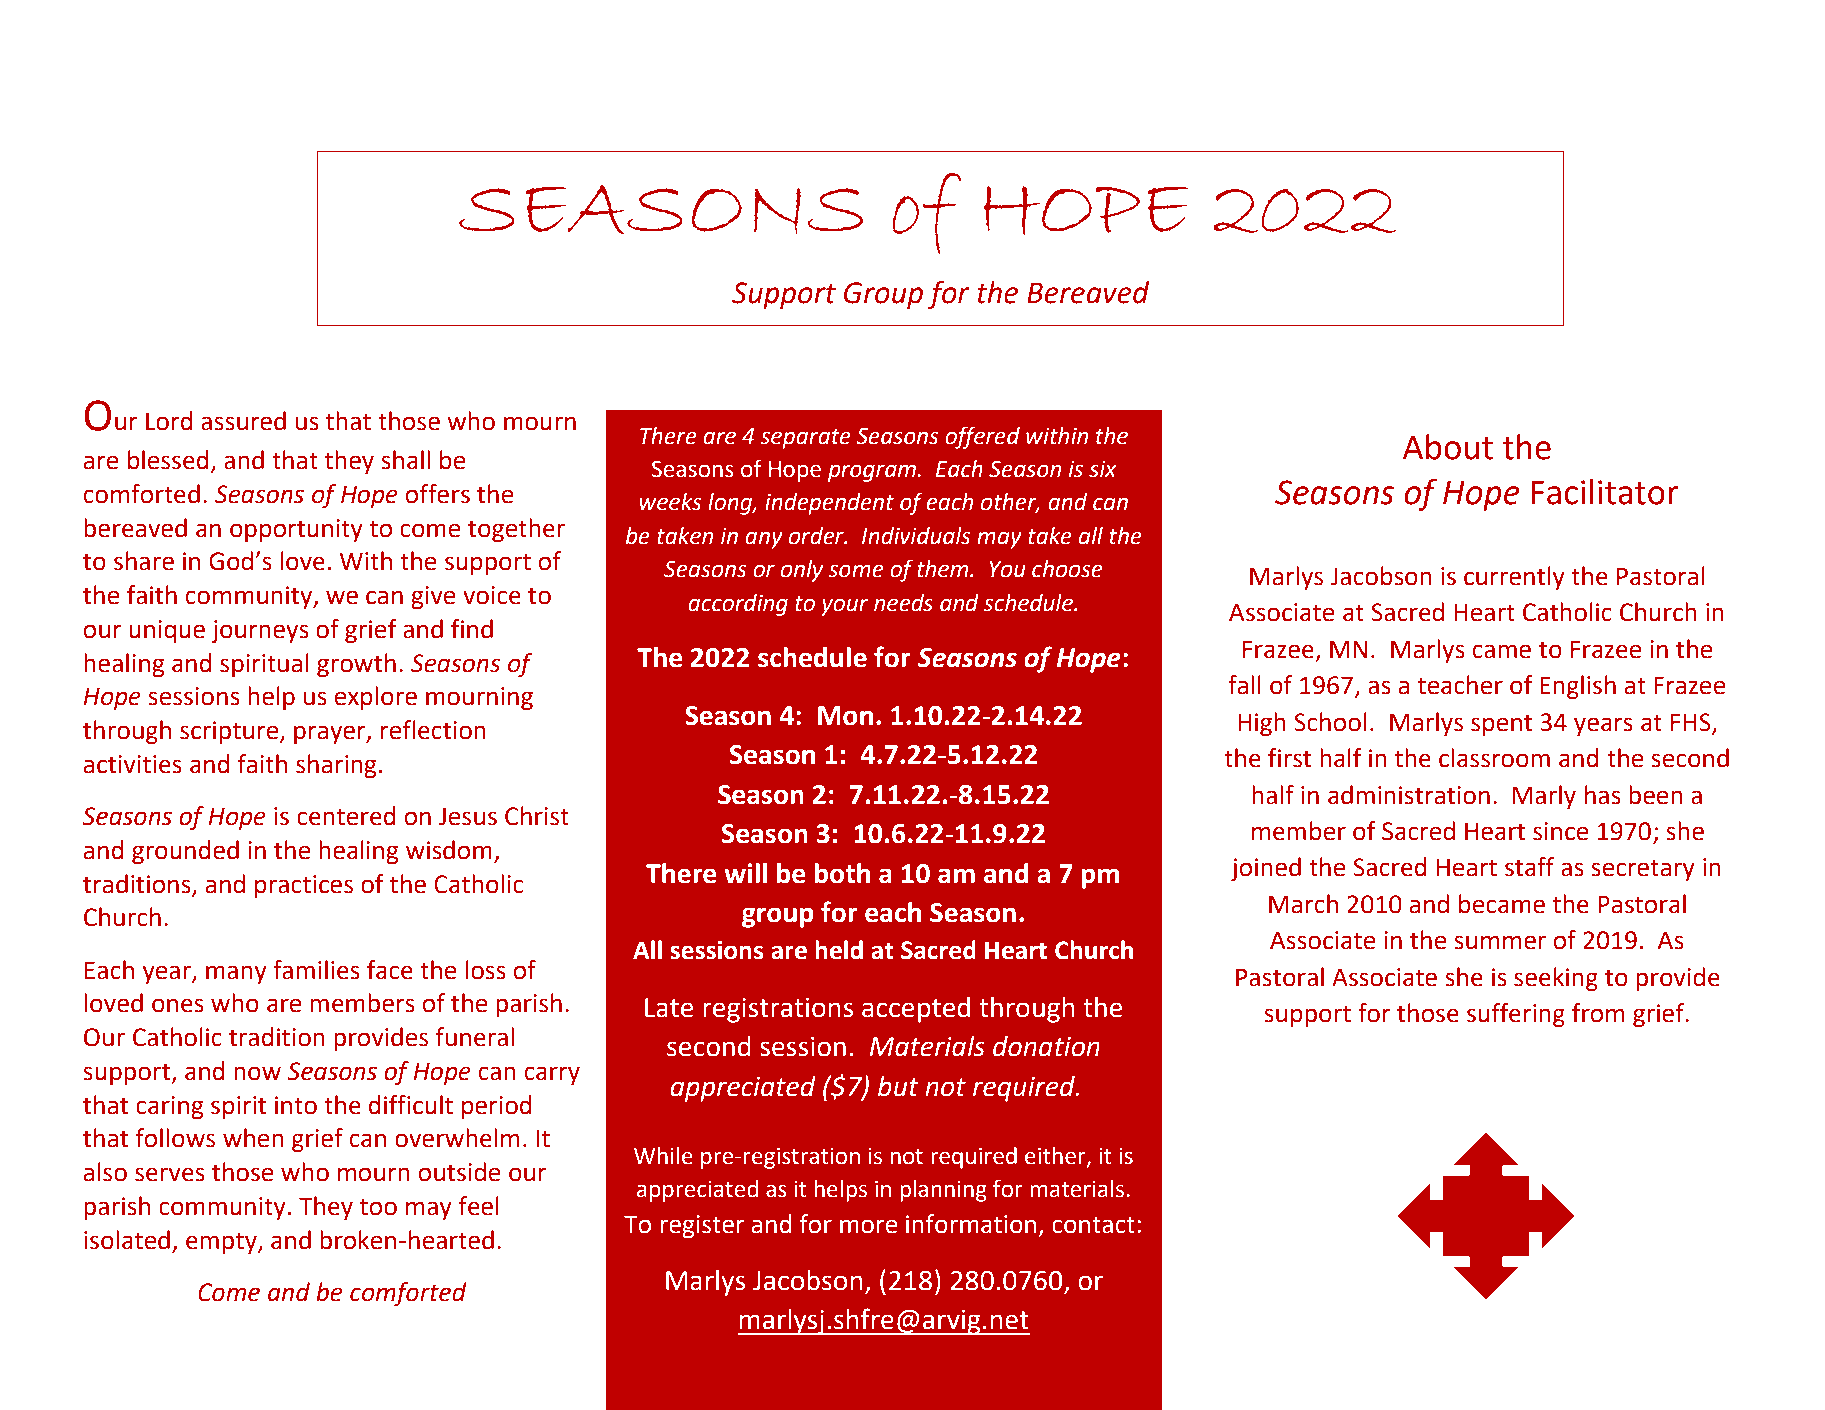 This screenshot has height=1410, width=1825. What do you see at coordinates (805, 439) in the screenshot?
I see `separate` at bounding box center [805, 439].
